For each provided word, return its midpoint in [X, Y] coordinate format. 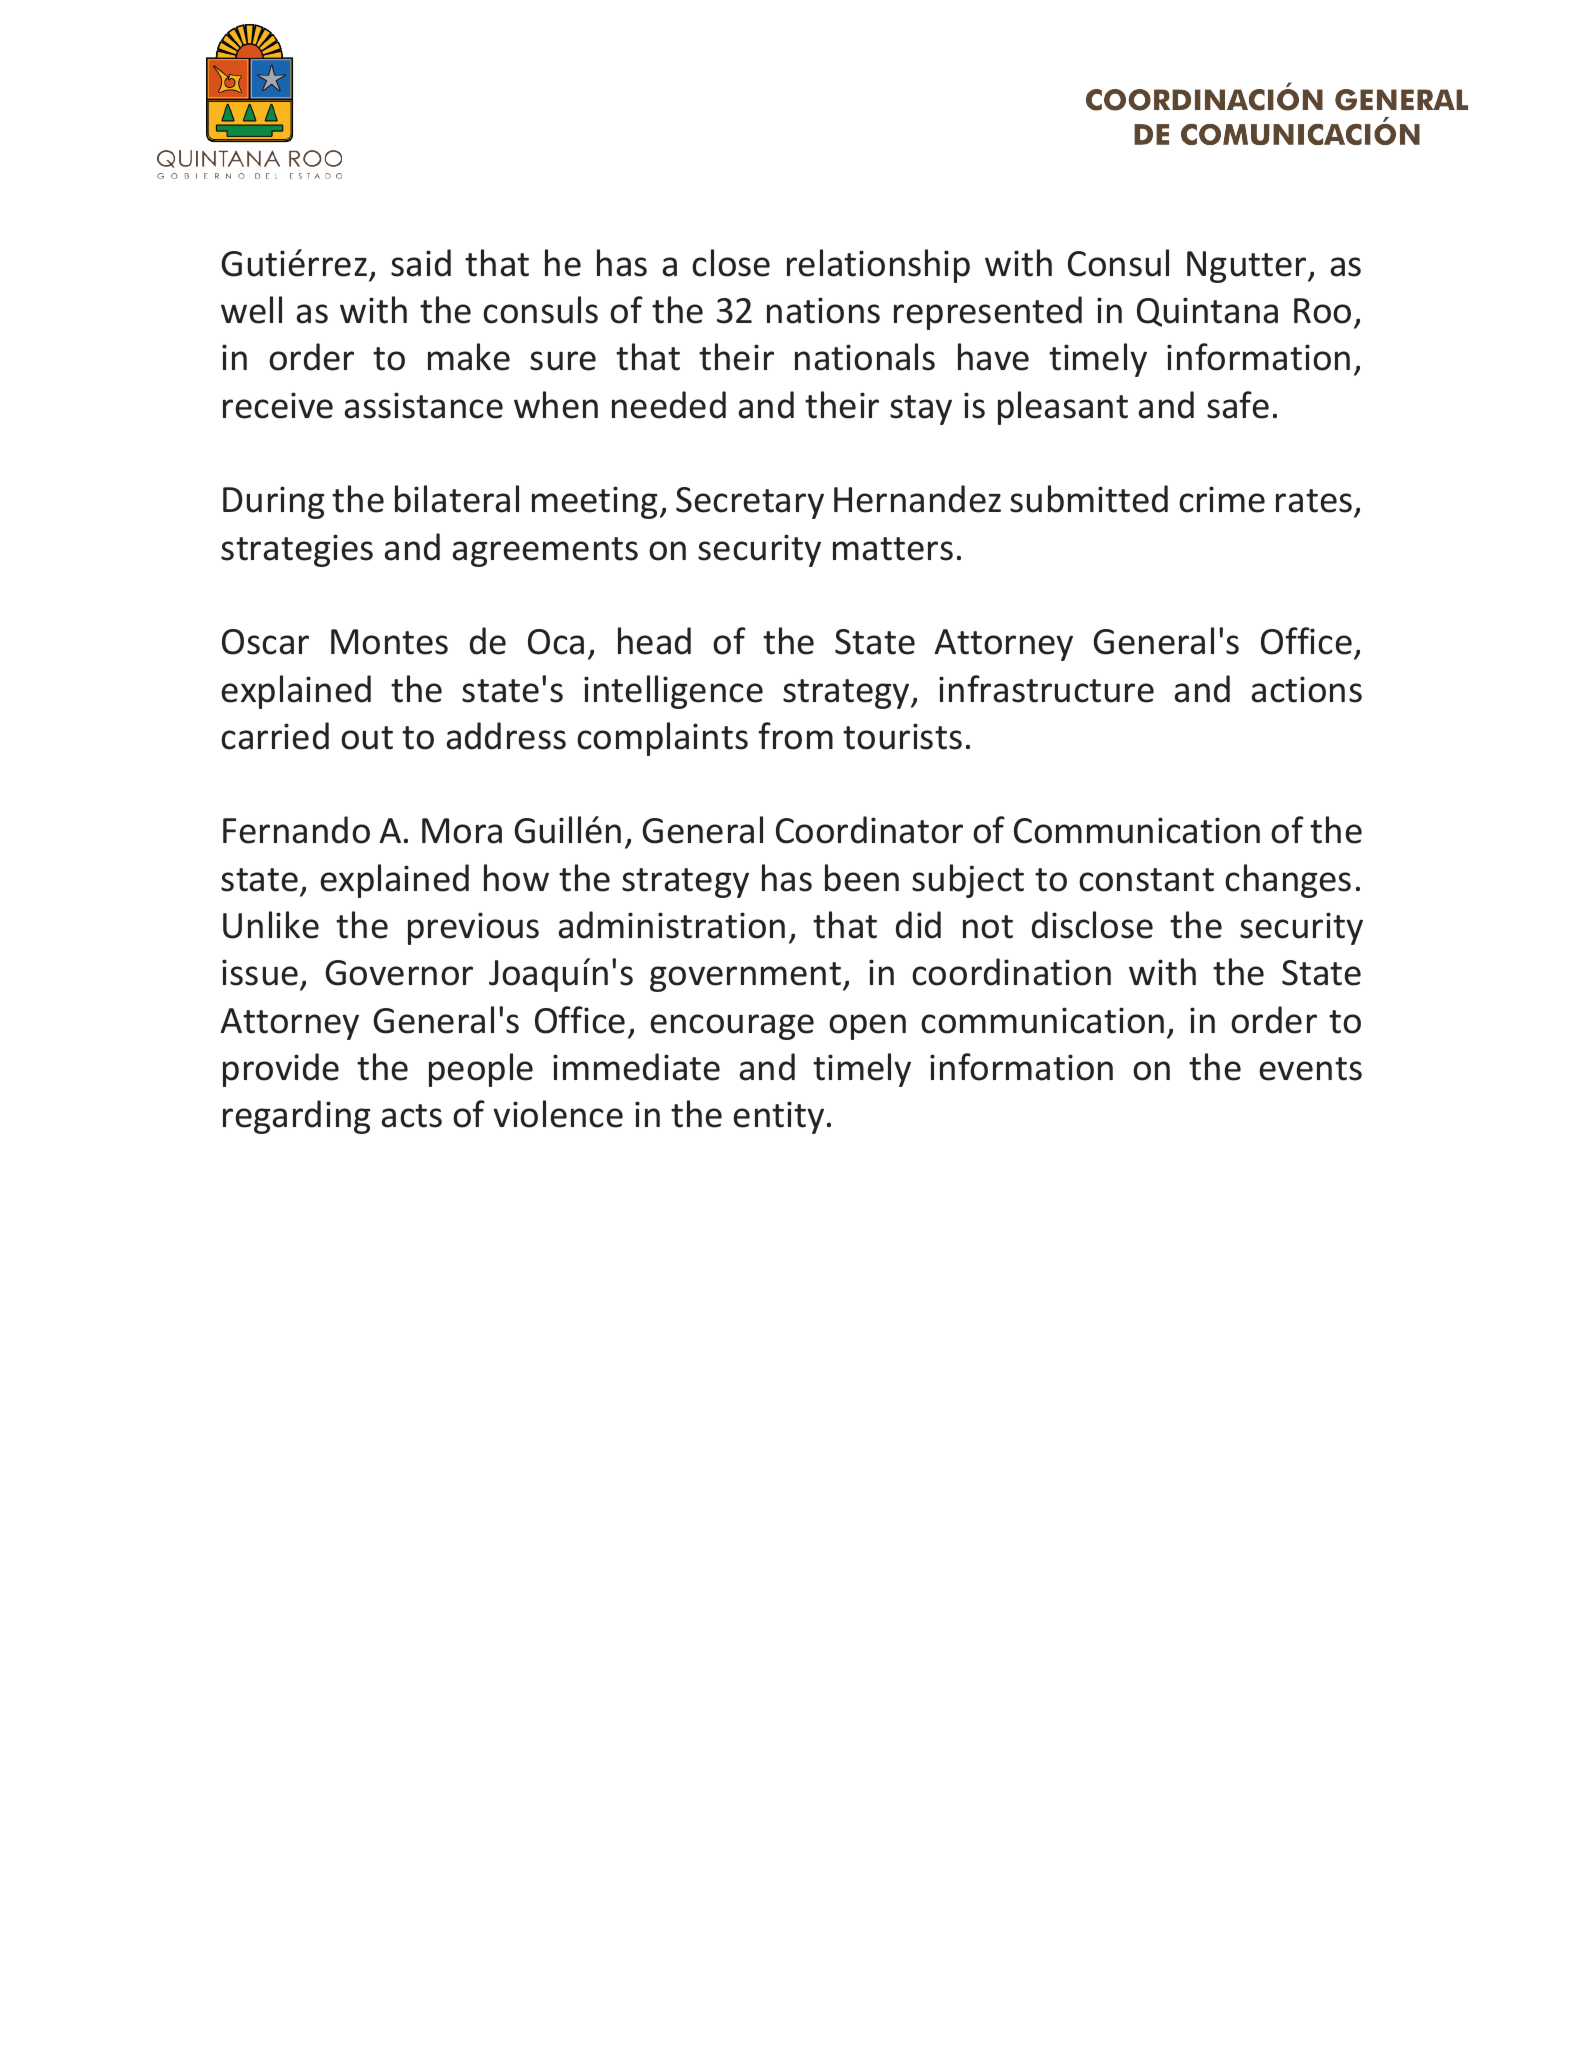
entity [779, 1117]
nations [823, 310]
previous [473, 928]
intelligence [673, 692]
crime [1222, 499]
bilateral [457, 499]
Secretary [750, 503]
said [421, 263]
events [1311, 1069]
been [862, 878]
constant [1146, 880]
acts [412, 1116]
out [367, 738]
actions [1307, 689]
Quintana [1207, 312]
